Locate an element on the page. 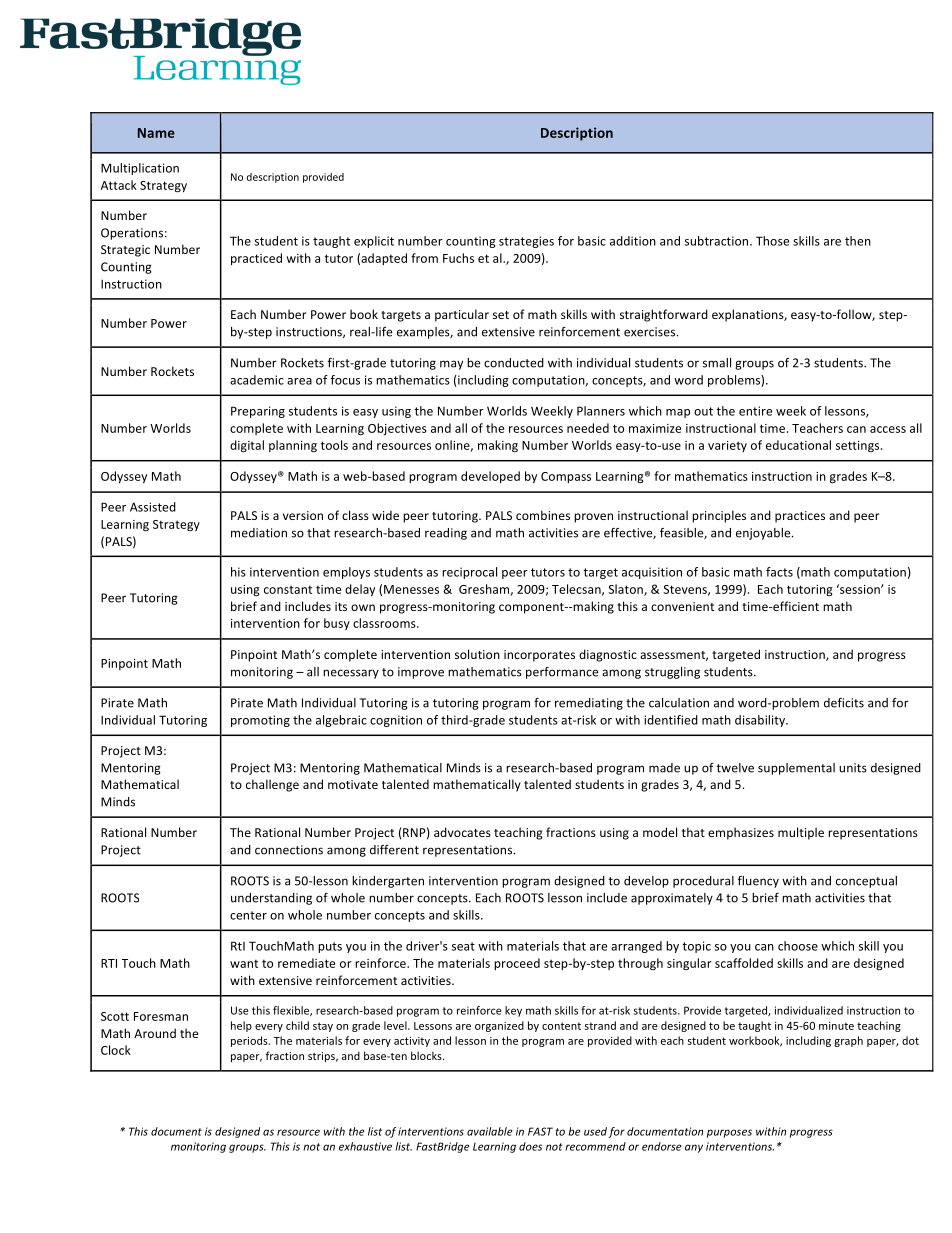 The width and height of the document is (952, 1233). Multiplication is located at coordinates (140, 169).
